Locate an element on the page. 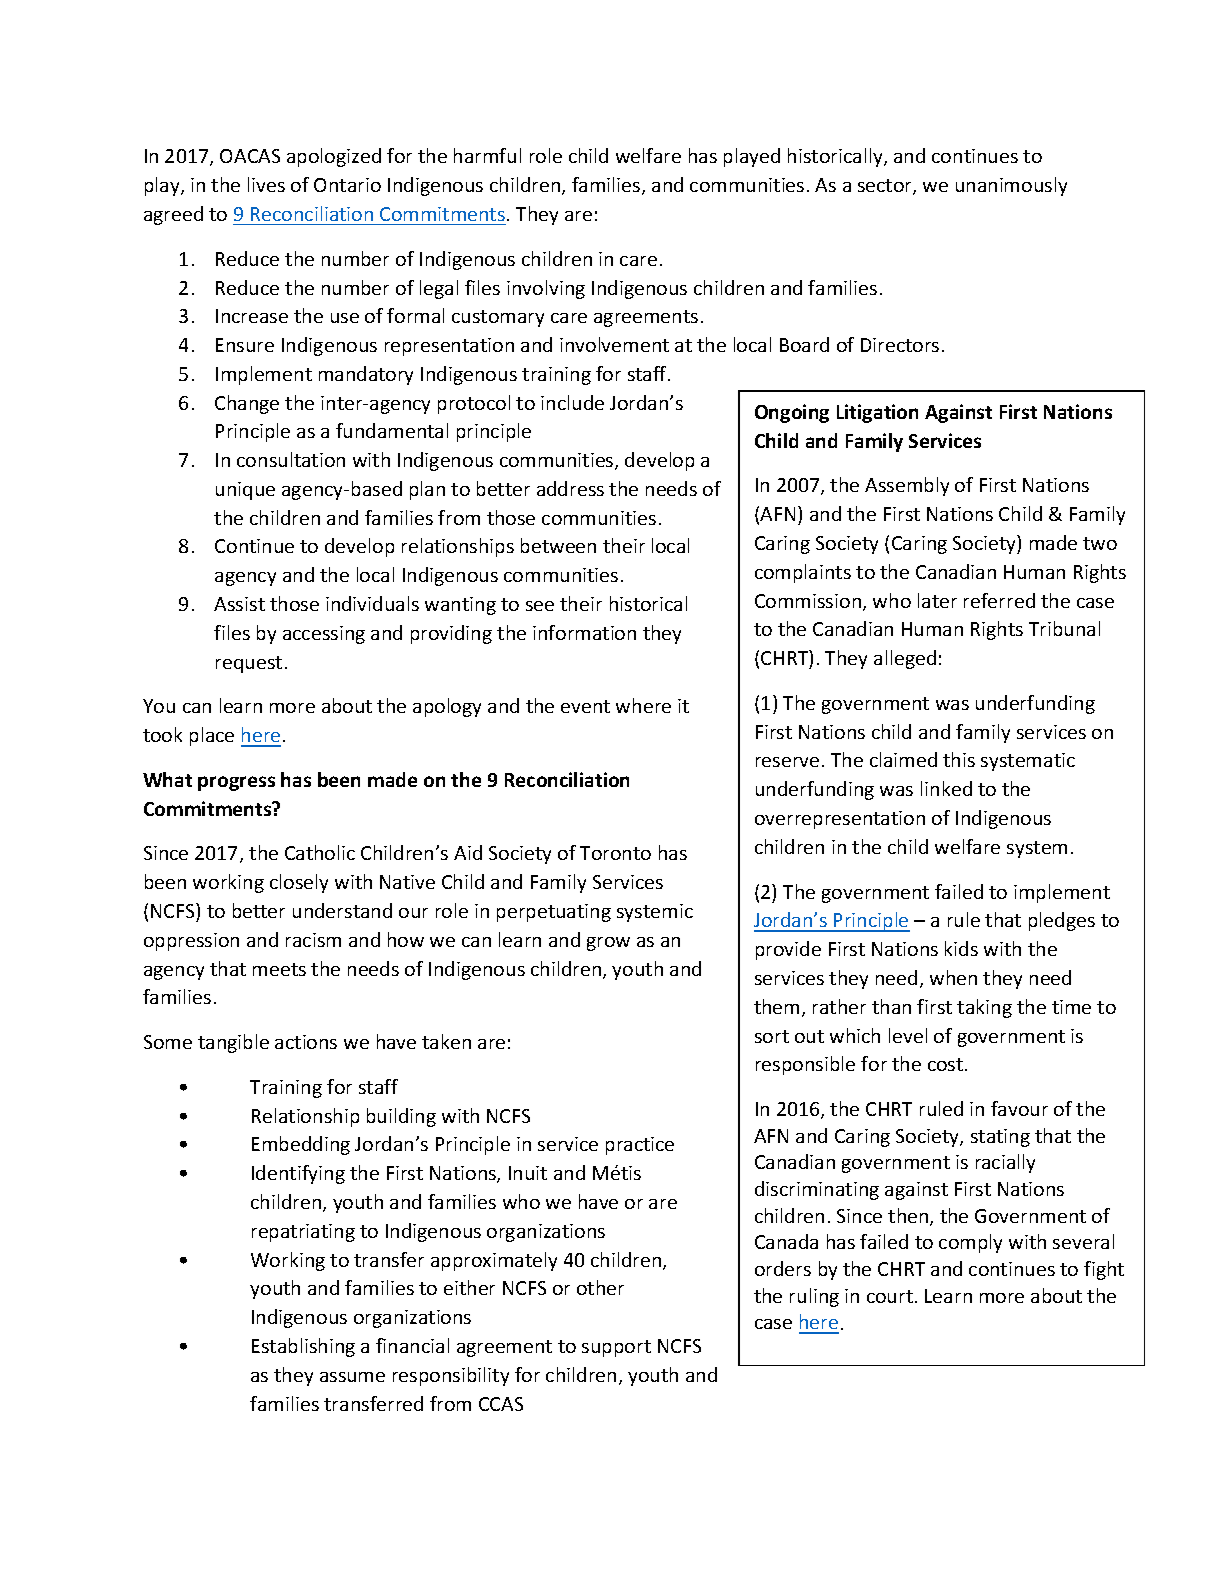 This document has width=1216, height=1574. lives is located at coordinates (266, 184).
